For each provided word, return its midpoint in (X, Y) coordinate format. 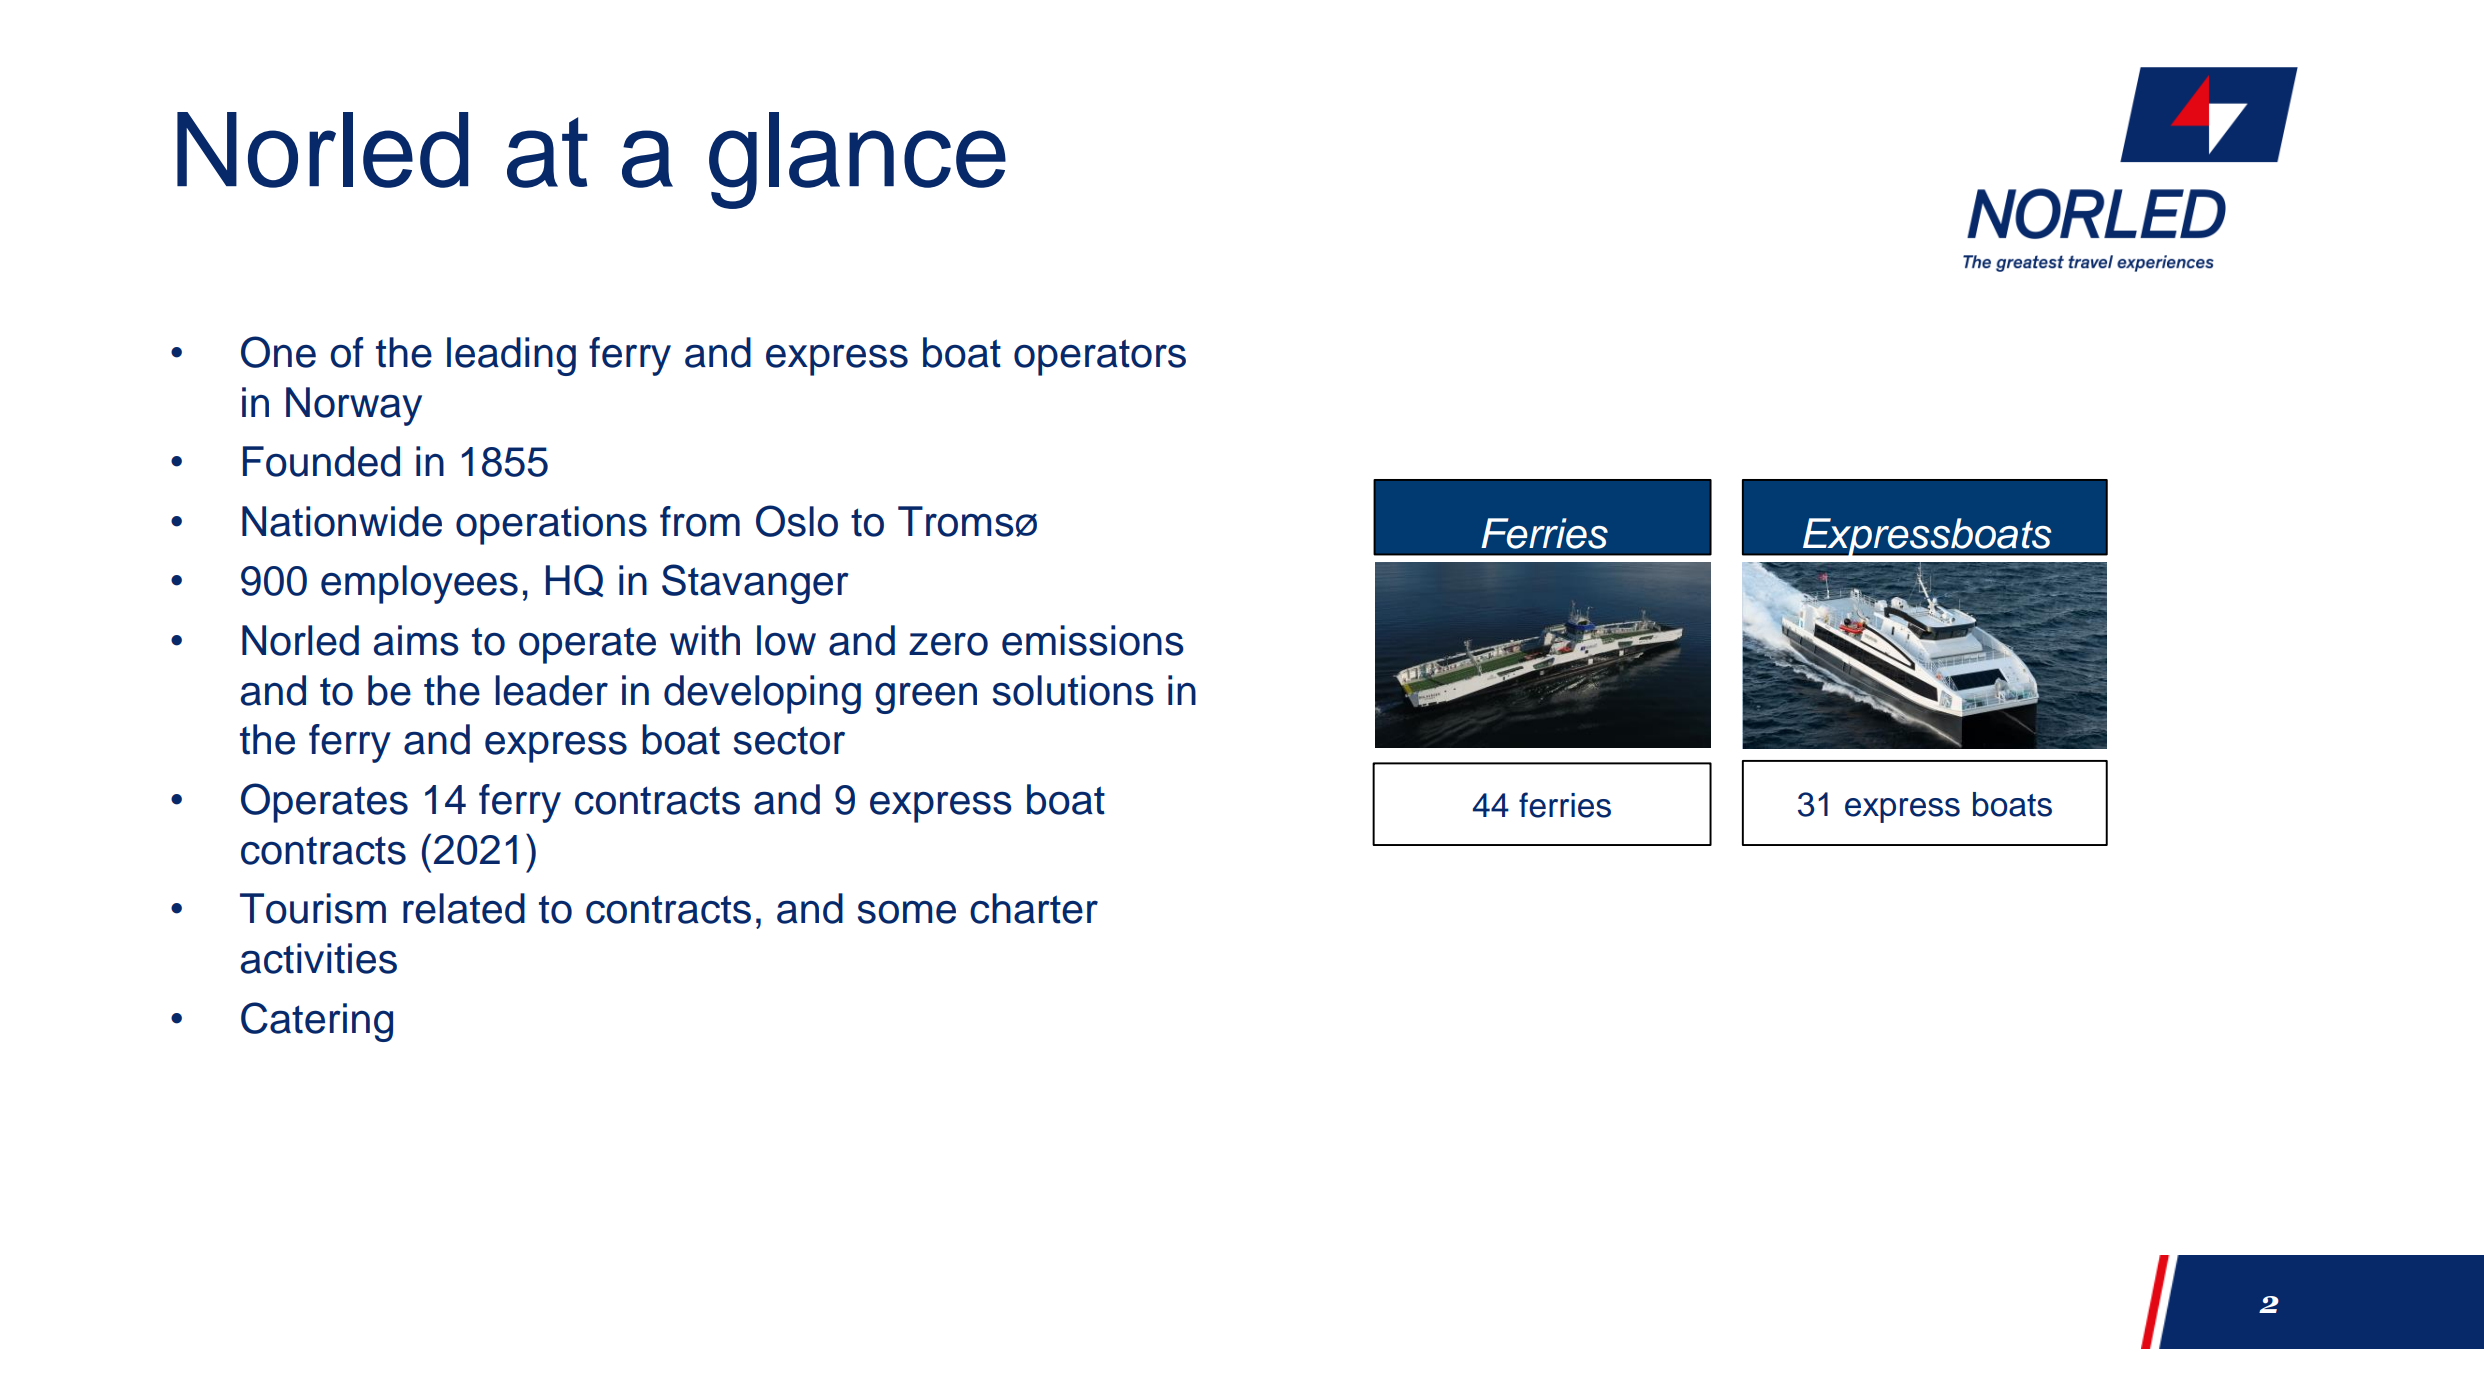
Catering (317, 1022)
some (907, 912)
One (278, 352)
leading (511, 356)
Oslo (797, 521)
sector (789, 740)
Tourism (313, 908)
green (926, 698)
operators (1100, 357)
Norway (354, 406)
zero (948, 644)
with (705, 640)
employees (419, 584)
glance (857, 160)
